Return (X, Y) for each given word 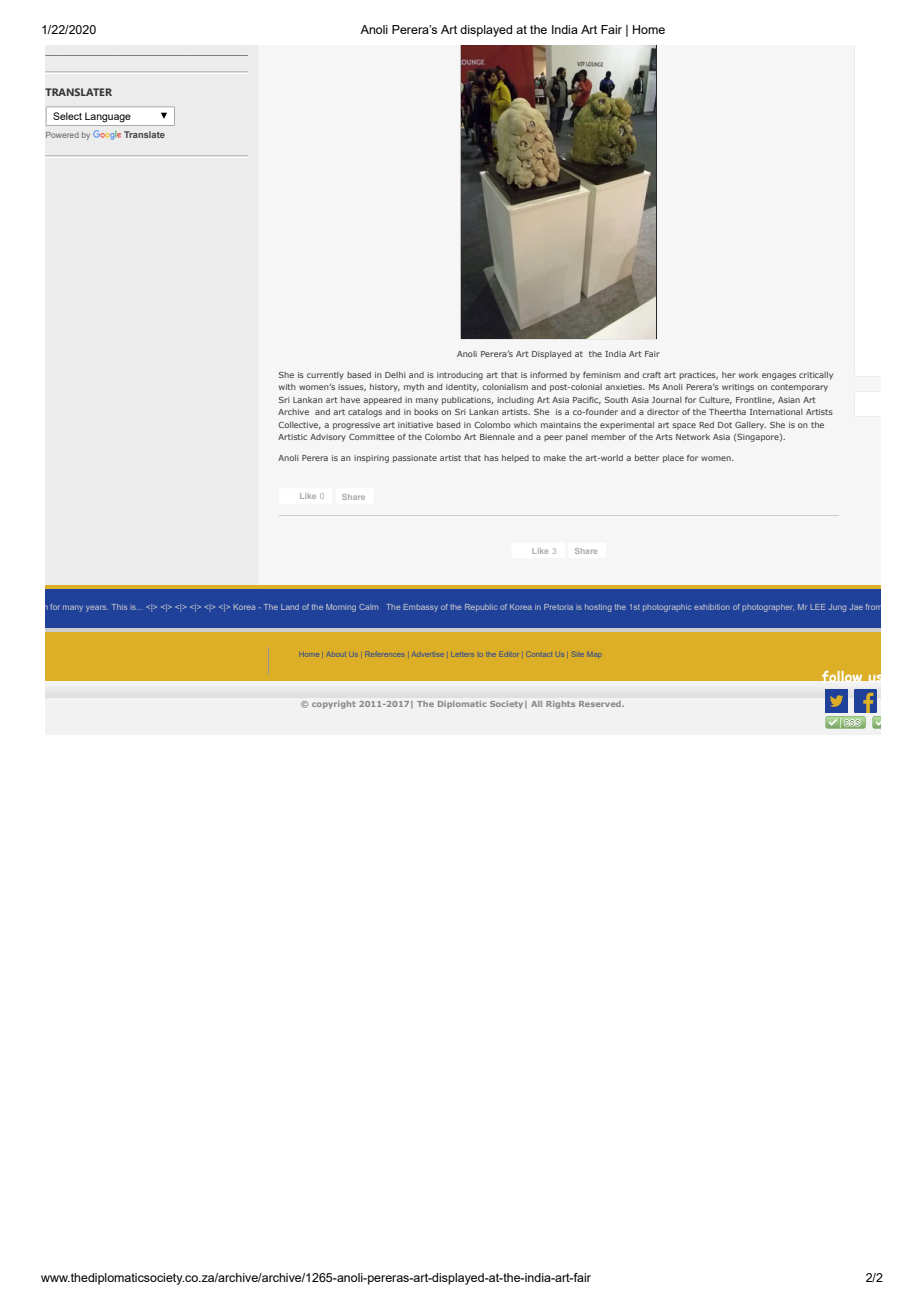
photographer (768, 608)
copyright (334, 705)
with (287, 387)
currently (325, 376)
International (776, 412)
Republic (481, 608)
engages (779, 376)
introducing (460, 376)
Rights (560, 705)
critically (816, 376)
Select (67, 116)
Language (108, 117)
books (426, 412)
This (119, 607)
